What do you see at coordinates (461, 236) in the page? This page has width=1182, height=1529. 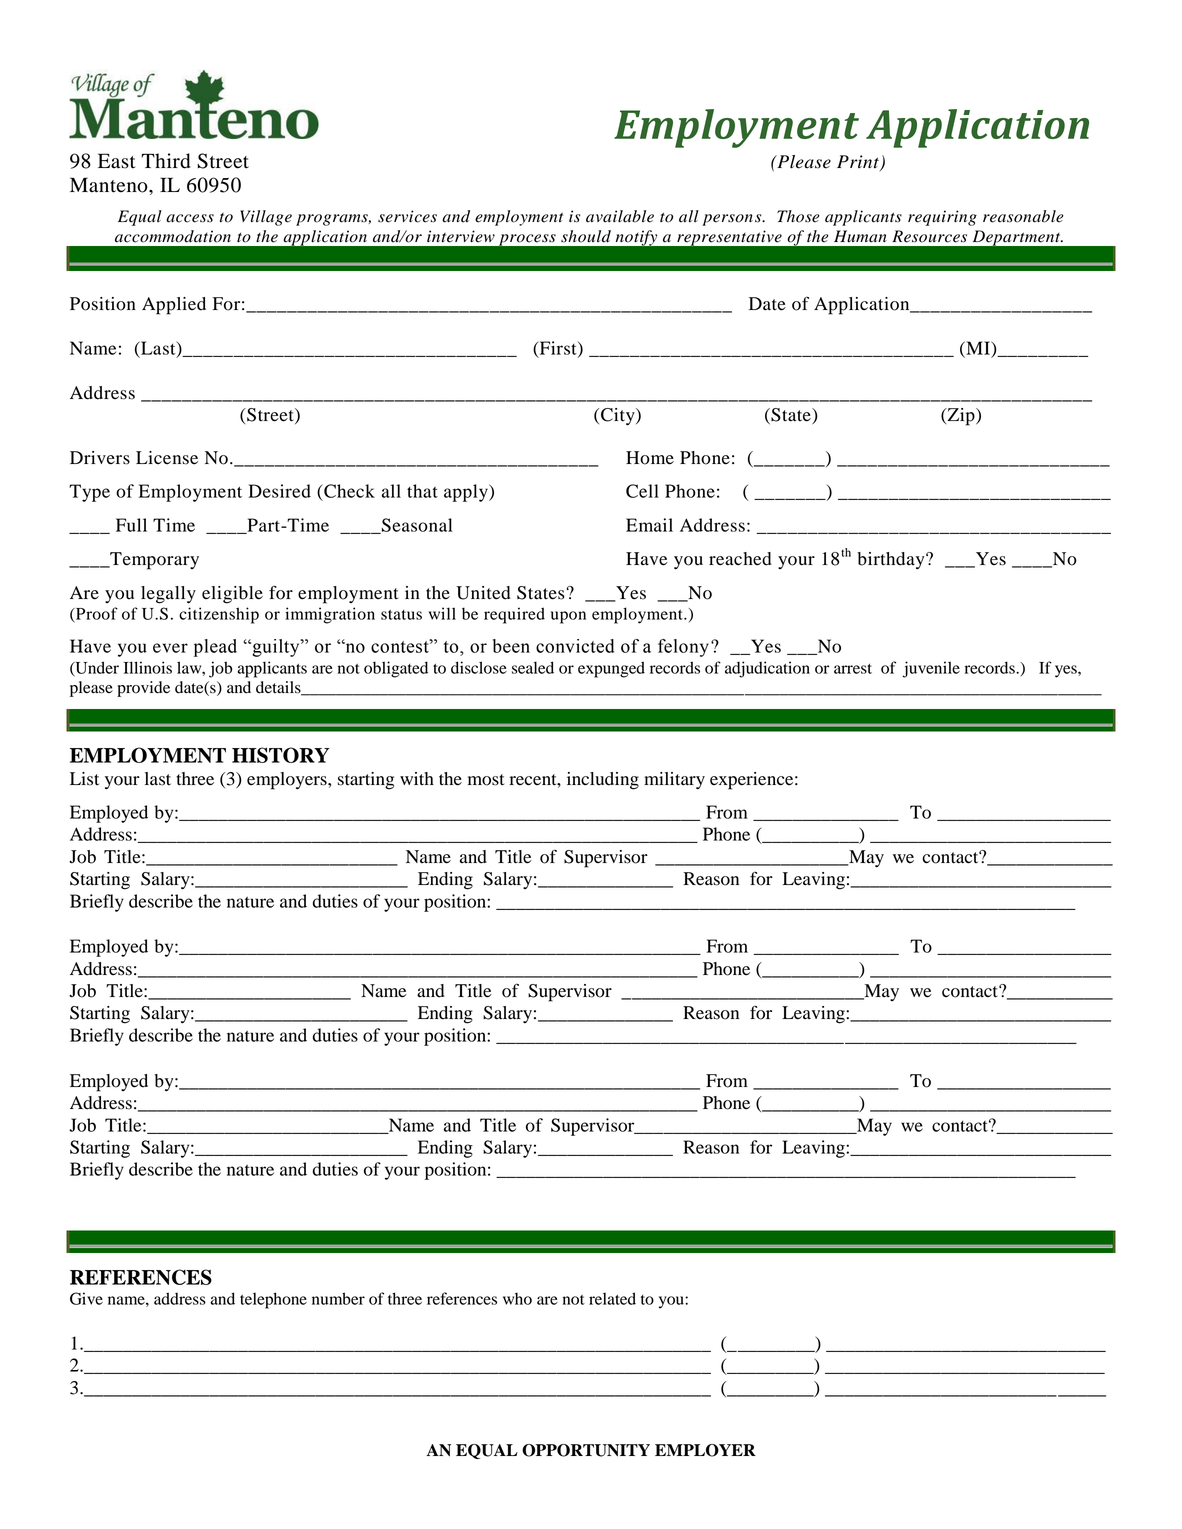 I see `interview` at bounding box center [461, 236].
